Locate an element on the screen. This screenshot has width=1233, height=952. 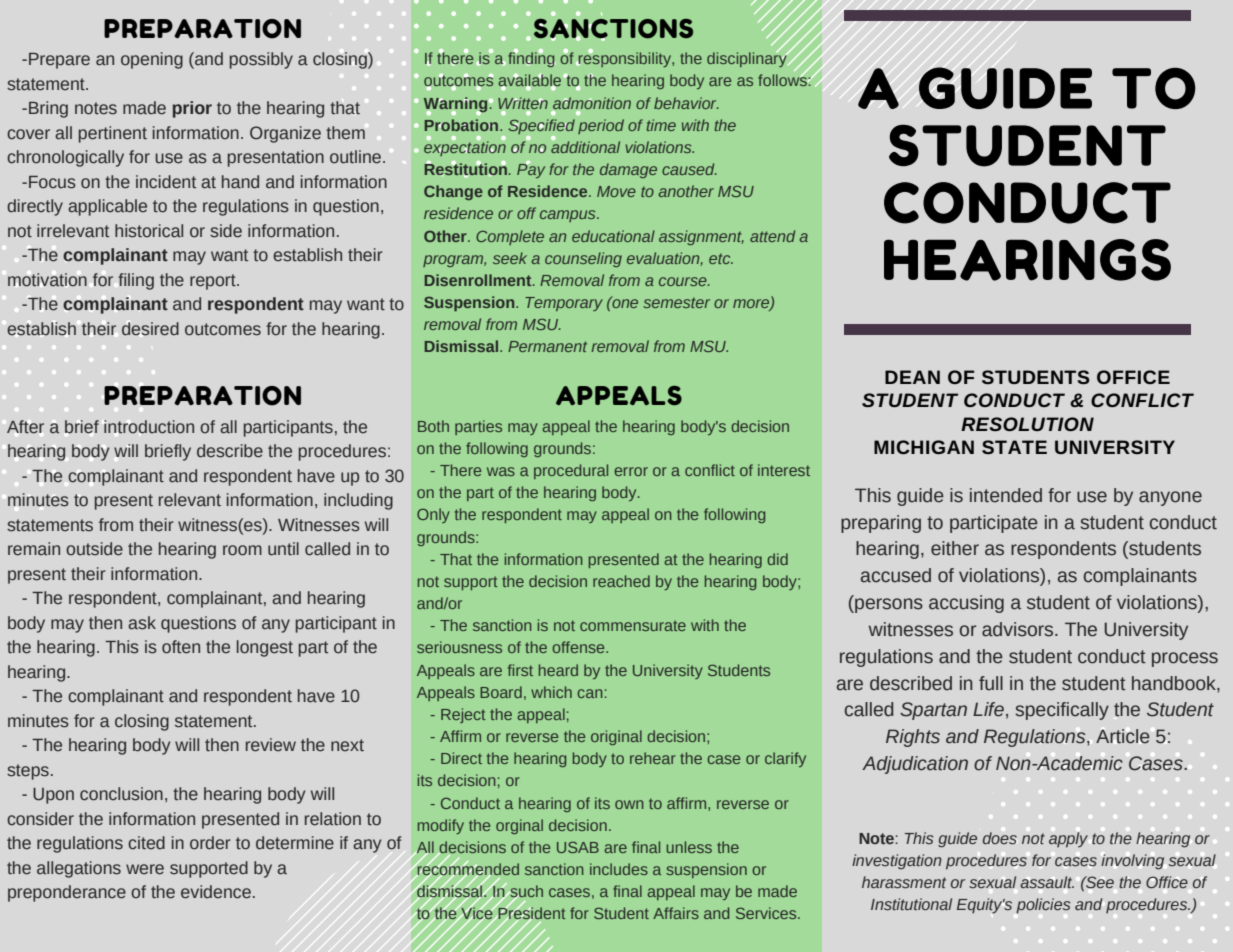
review is located at coordinates (271, 745).
